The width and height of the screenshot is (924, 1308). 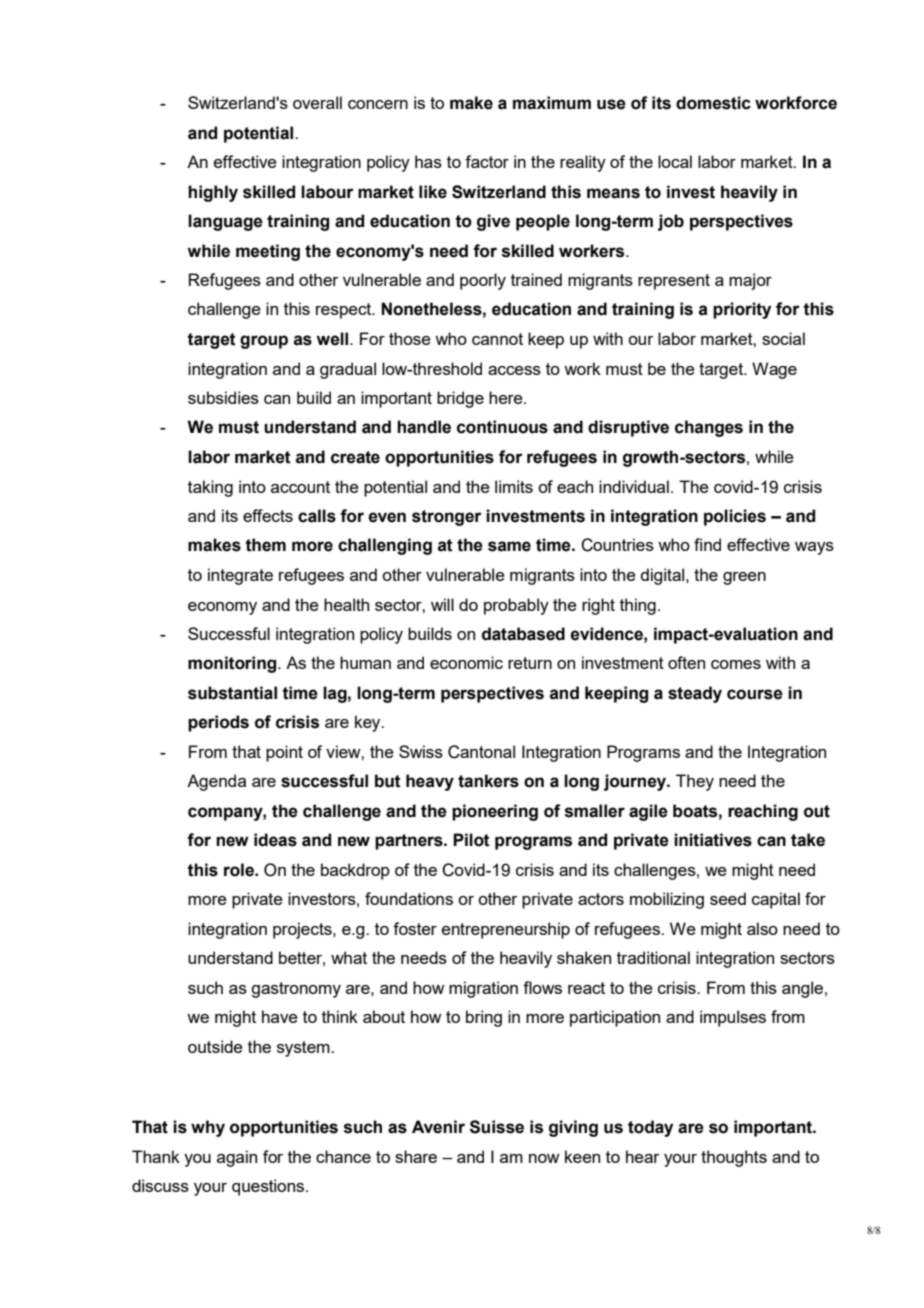 What do you see at coordinates (713, 103) in the screenshot?
I see `domestic` at bounding box center [713, 103].
